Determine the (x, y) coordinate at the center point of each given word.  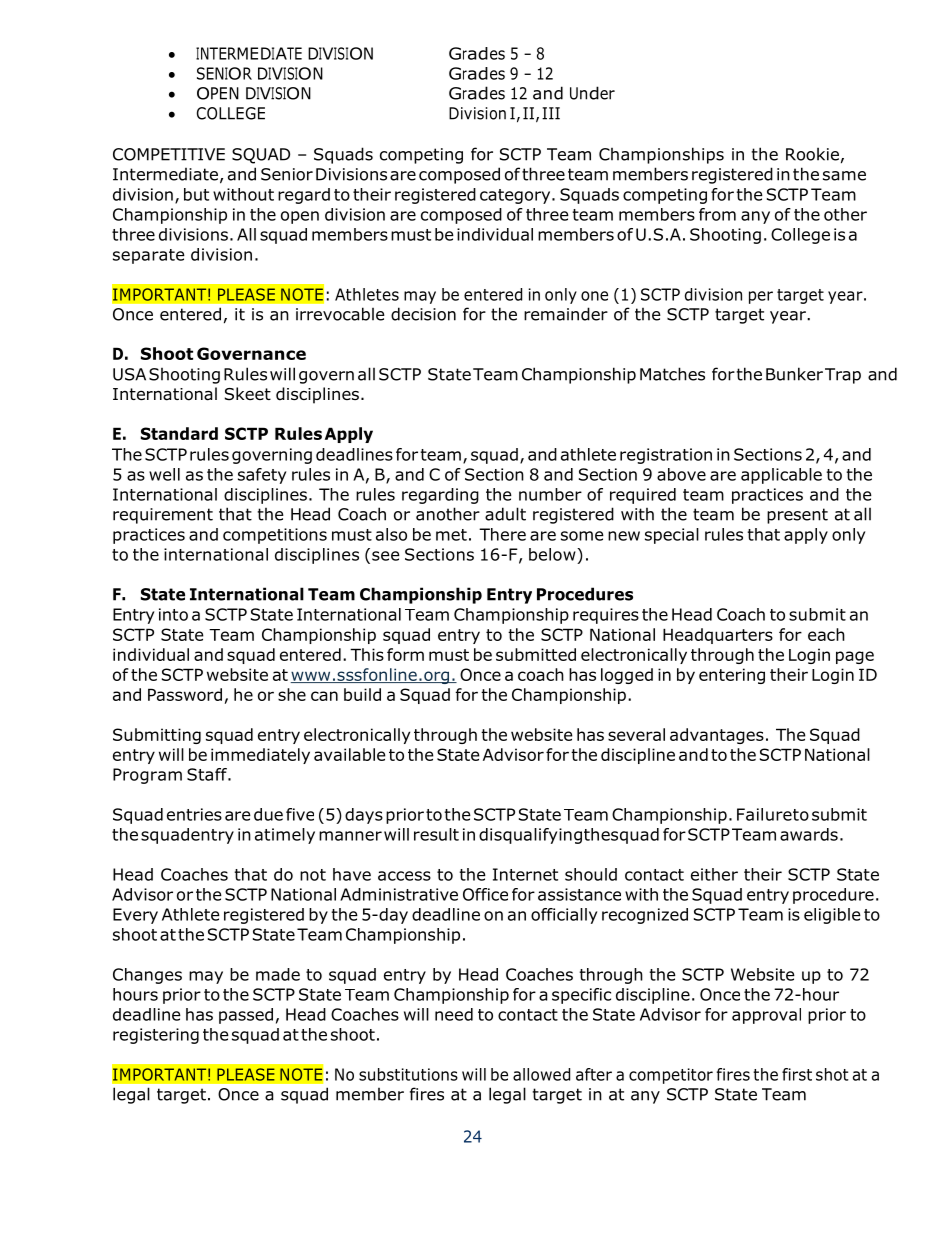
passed (246, 1016)
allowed (541, 1074)
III (551, 113)
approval (766, 1016)
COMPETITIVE (169, 154)
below (553, 554)
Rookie (812, 154)
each (826, 634)
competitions (275, 536)
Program (147, 776)
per (761, 297)
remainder (566, 314)
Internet (525, 874)
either (714, 874)
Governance (251, 353)
